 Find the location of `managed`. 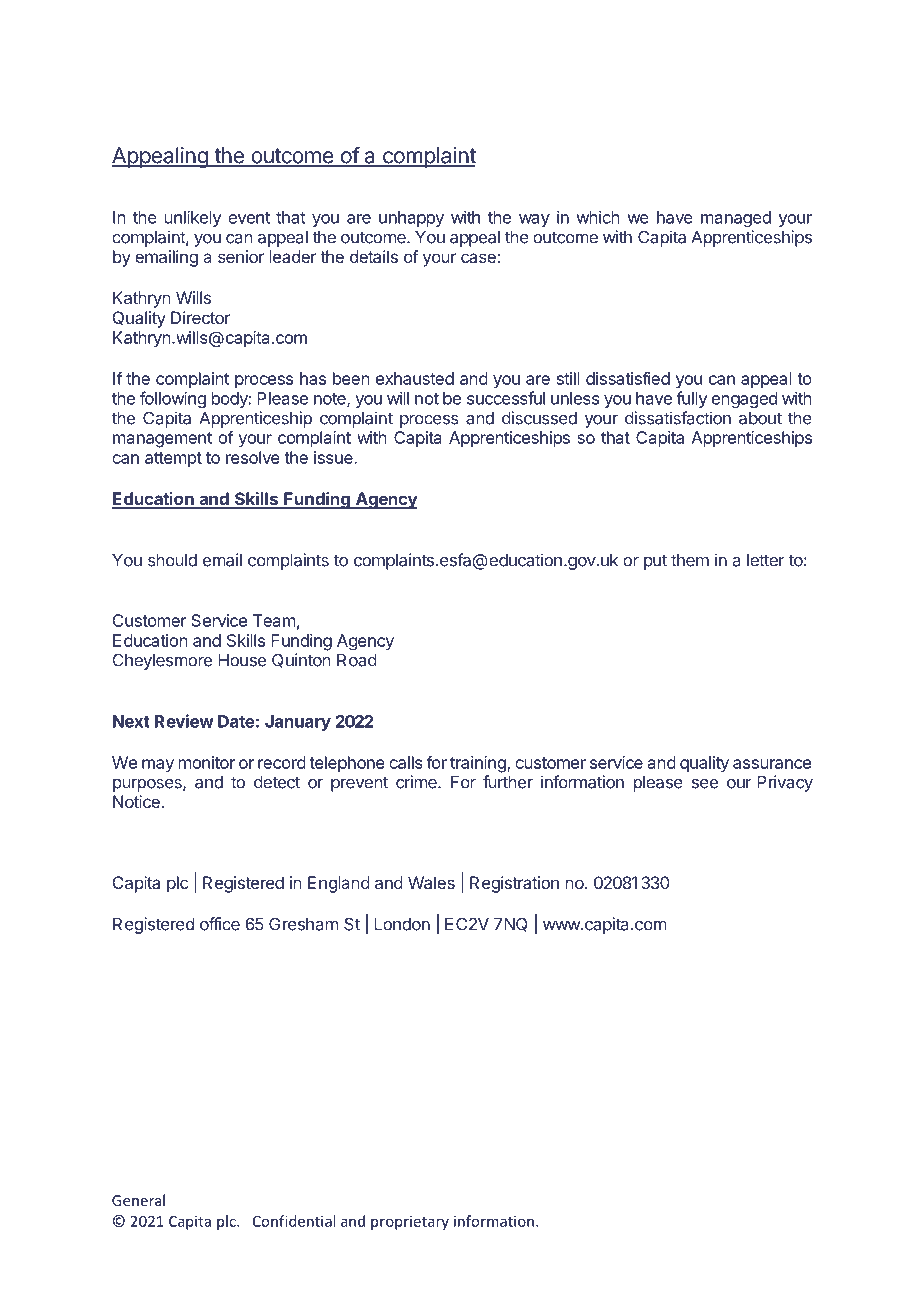

managed is located at coordinates (736, 219).
